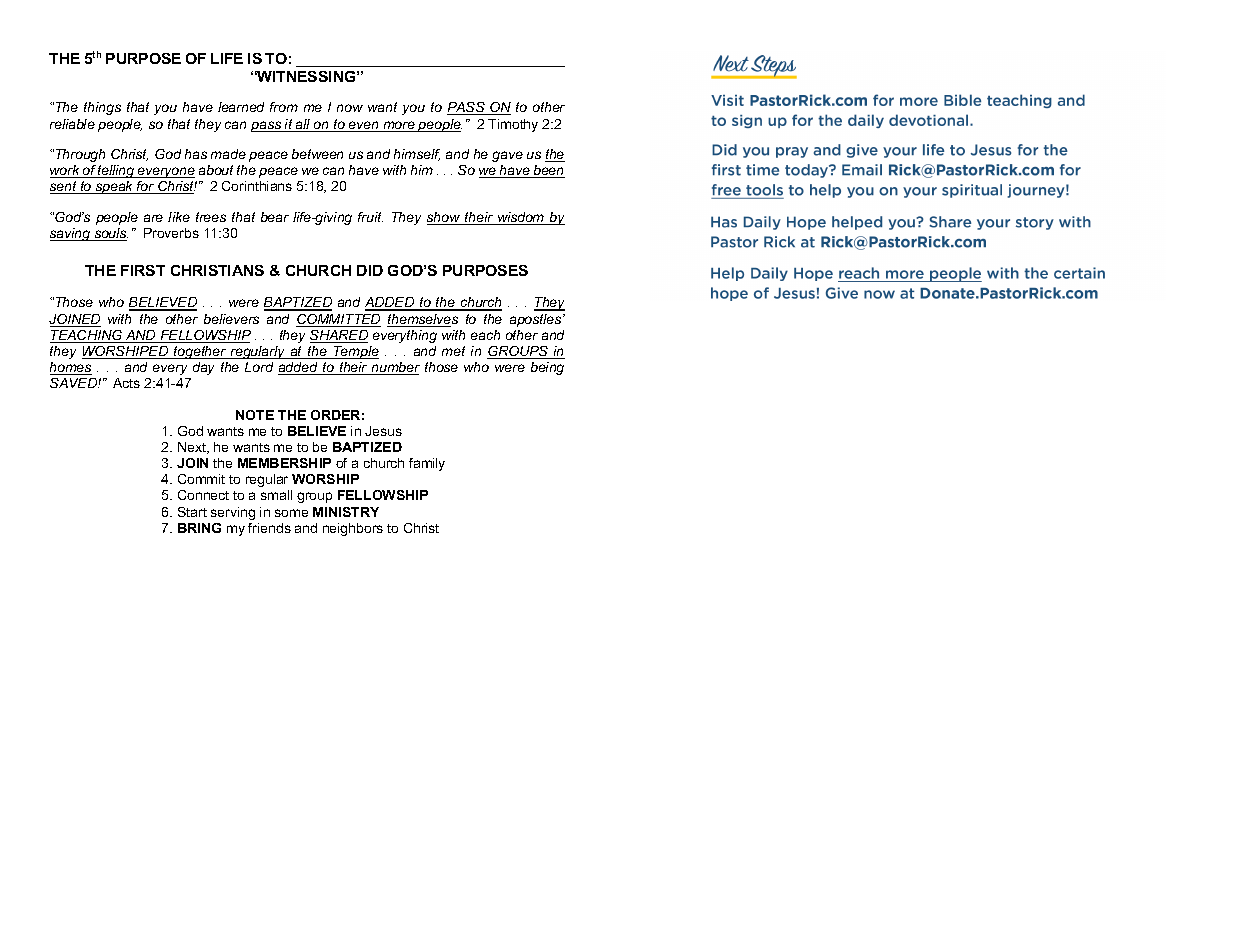 This image has width=1233, height=952. What do you see at coordinates (284, 107) in the image?
I see `from` at bounding box center [284, 107].
